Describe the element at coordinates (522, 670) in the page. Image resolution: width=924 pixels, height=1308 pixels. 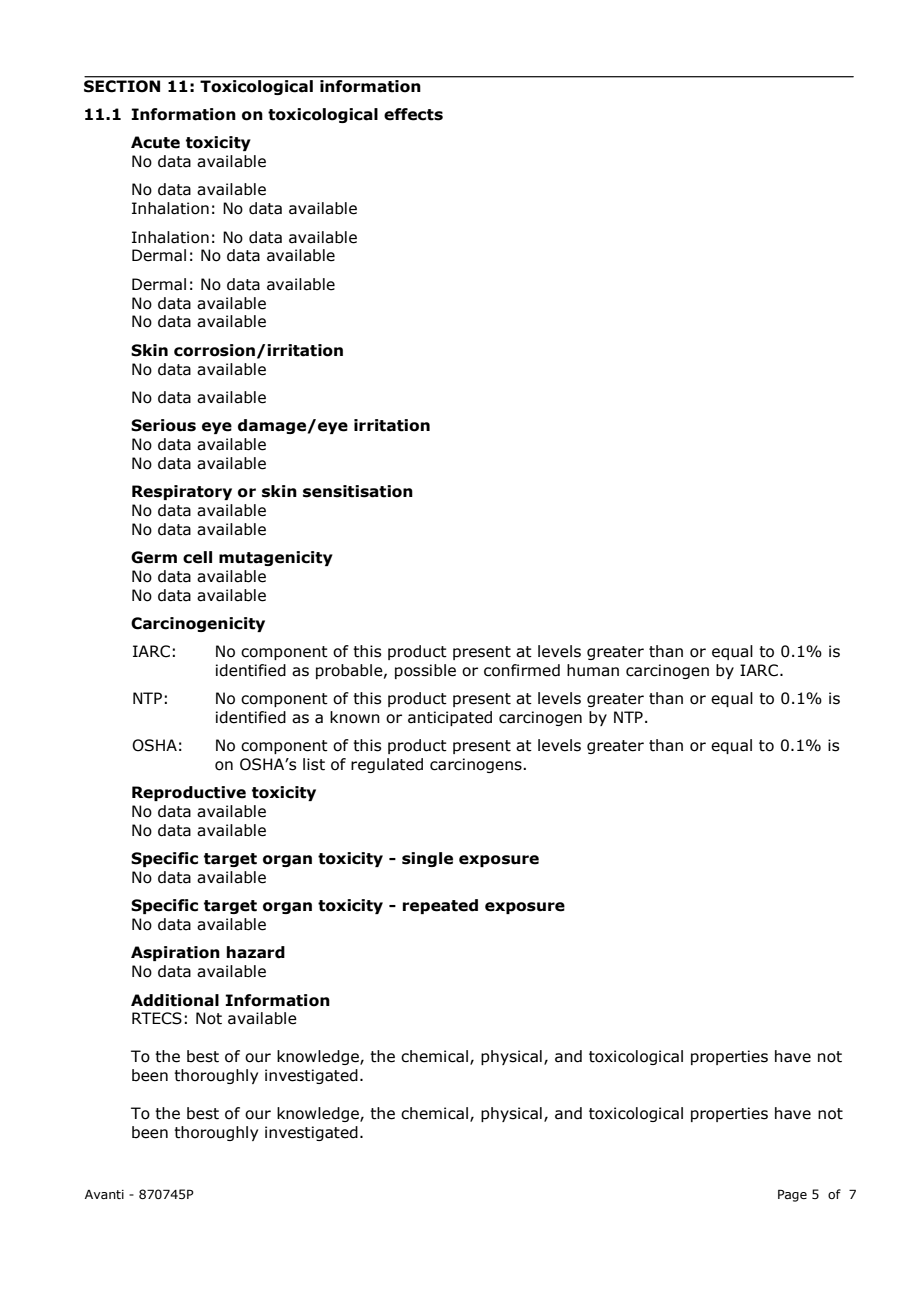
I see `confirmed` at that location.
